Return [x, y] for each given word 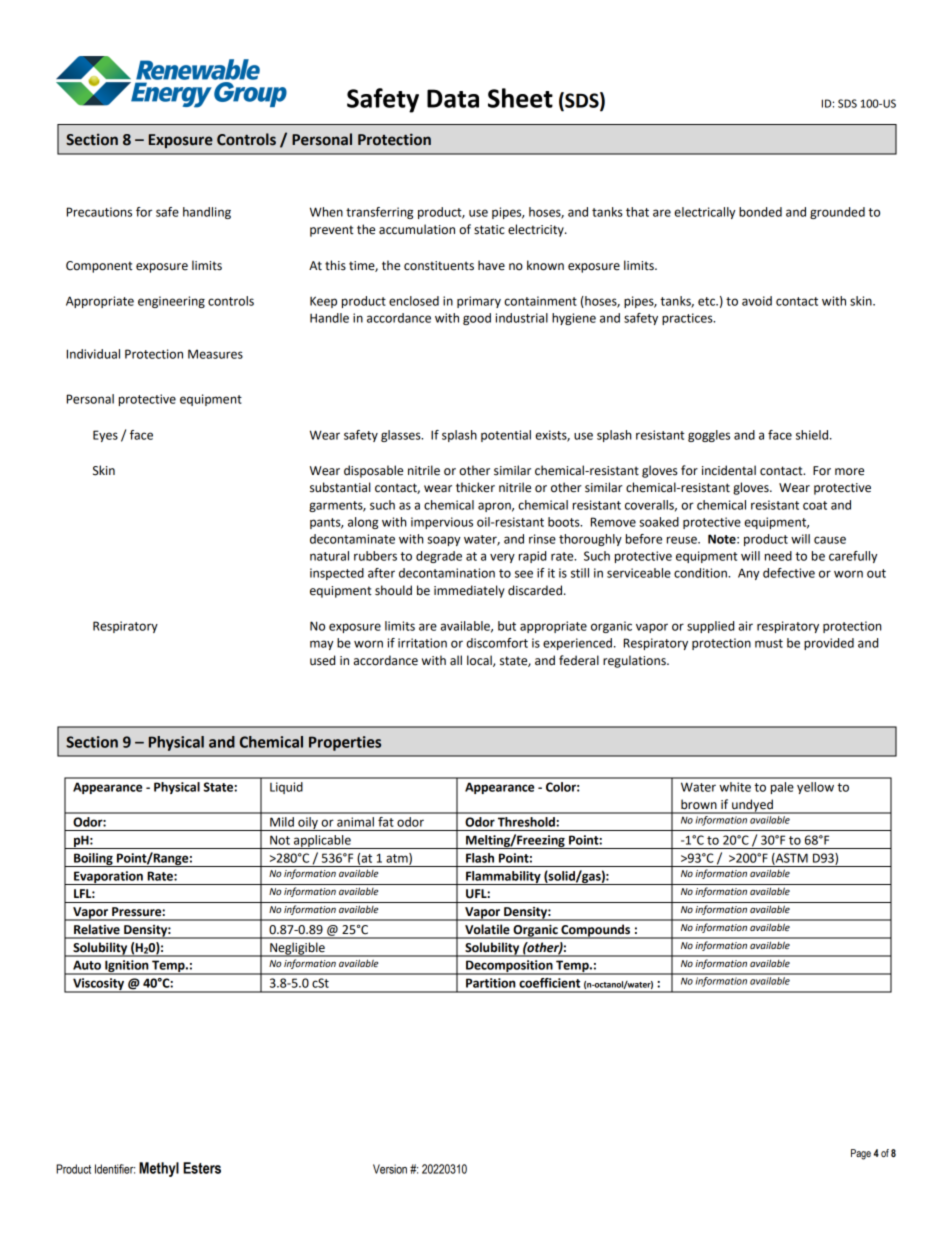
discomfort [497, 643]
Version [390, 1169]
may [321, 645]
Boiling [93, 860]
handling [207, 213]
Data [453, 98]
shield [812, 435]
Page [861, 1154]
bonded [760, 212]
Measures [215, 354]
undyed [752, 806]
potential [506, 436]
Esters [202, 1168]
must [769, 643]
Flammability [503, 878]
